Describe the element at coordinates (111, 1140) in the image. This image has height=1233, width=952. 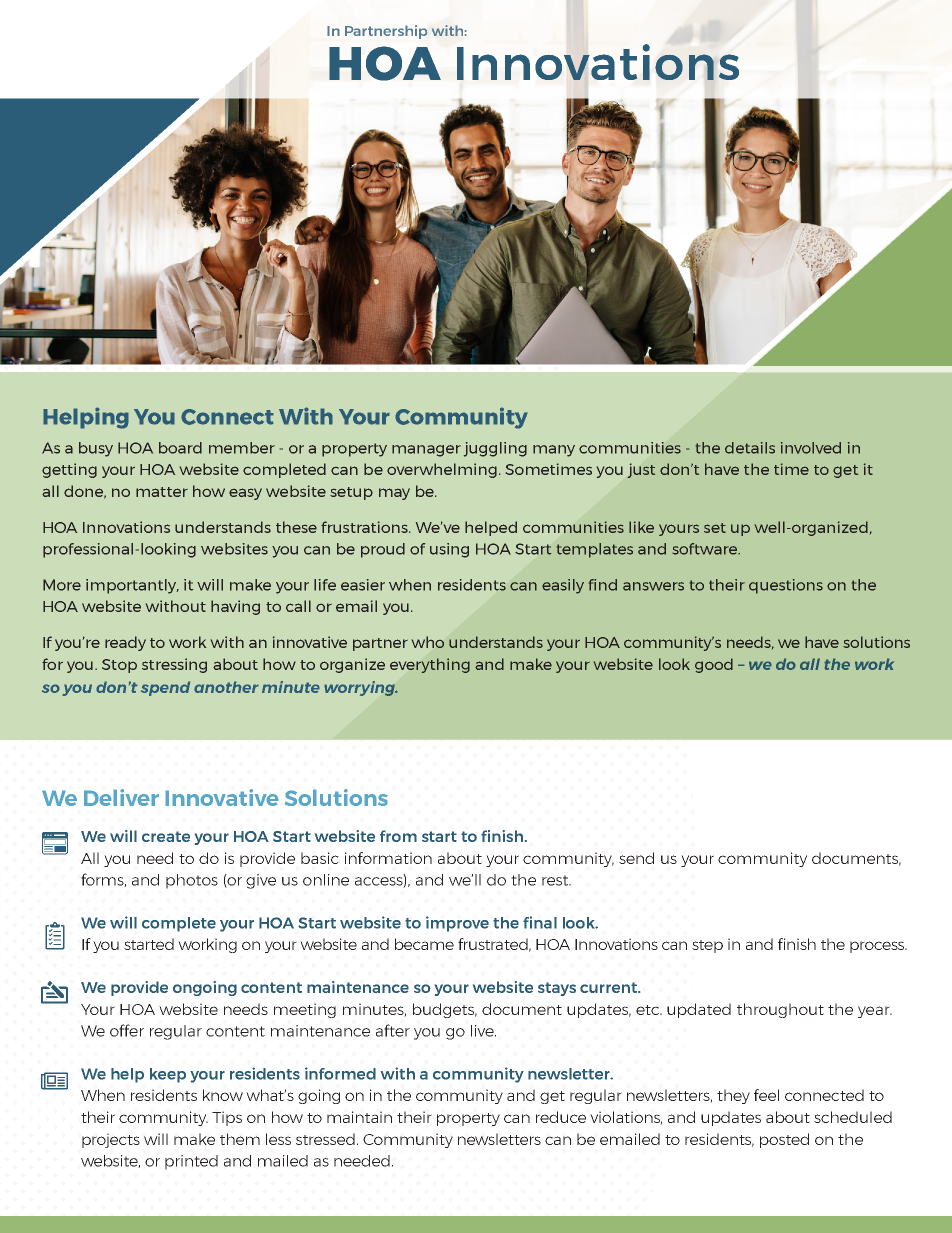
I see `projects` at that location.
